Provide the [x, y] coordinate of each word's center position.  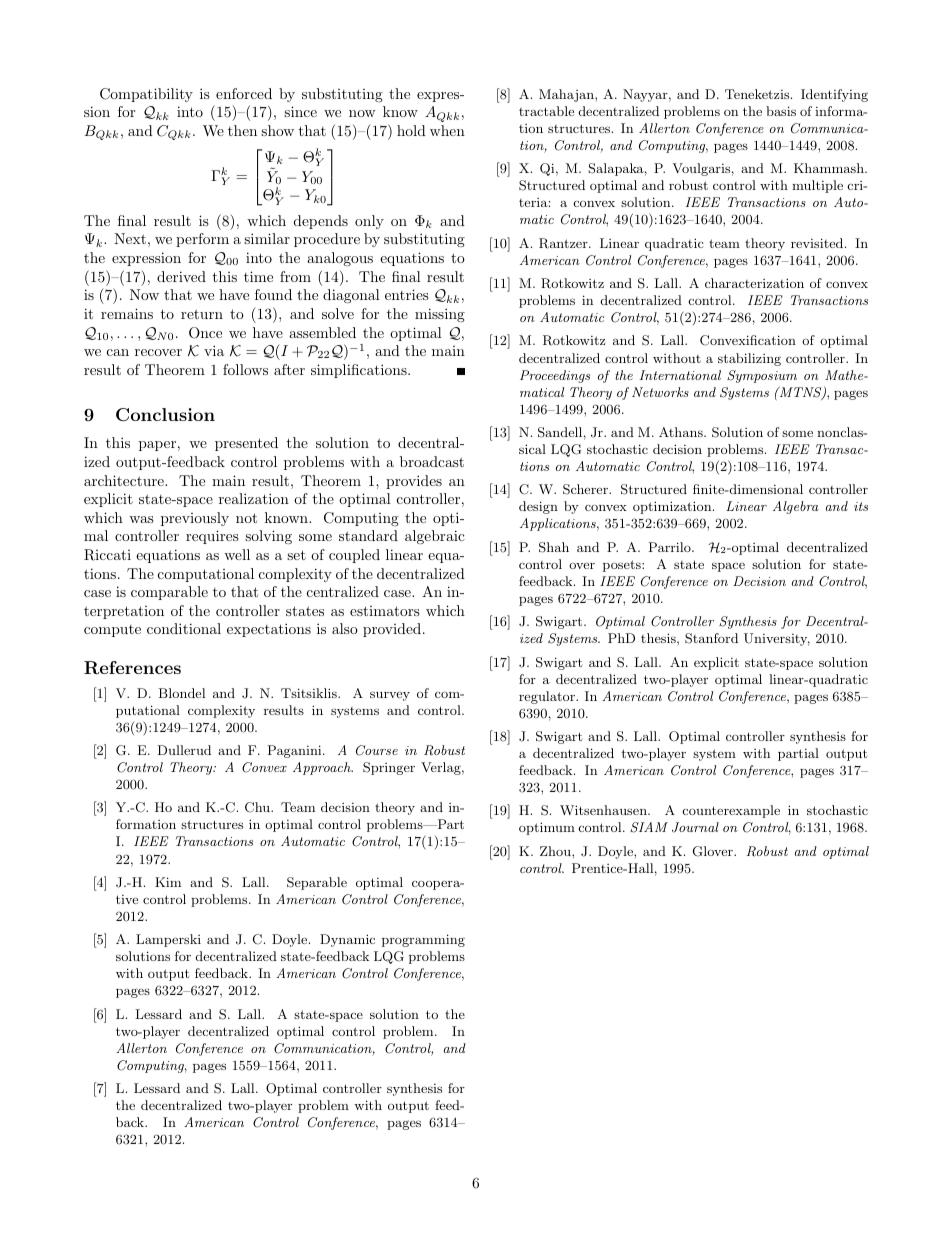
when [447, 130]
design [538, 507]
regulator [548, 697]
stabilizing [749, 359]
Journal [695, 827]
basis [781, 111]
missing [440, 315]
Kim [168, 882]
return [202, 314]
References [132, 668]
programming [423, 940]
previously [195, 519]
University [777, 639]
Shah [554, 547]
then [242, 130]
